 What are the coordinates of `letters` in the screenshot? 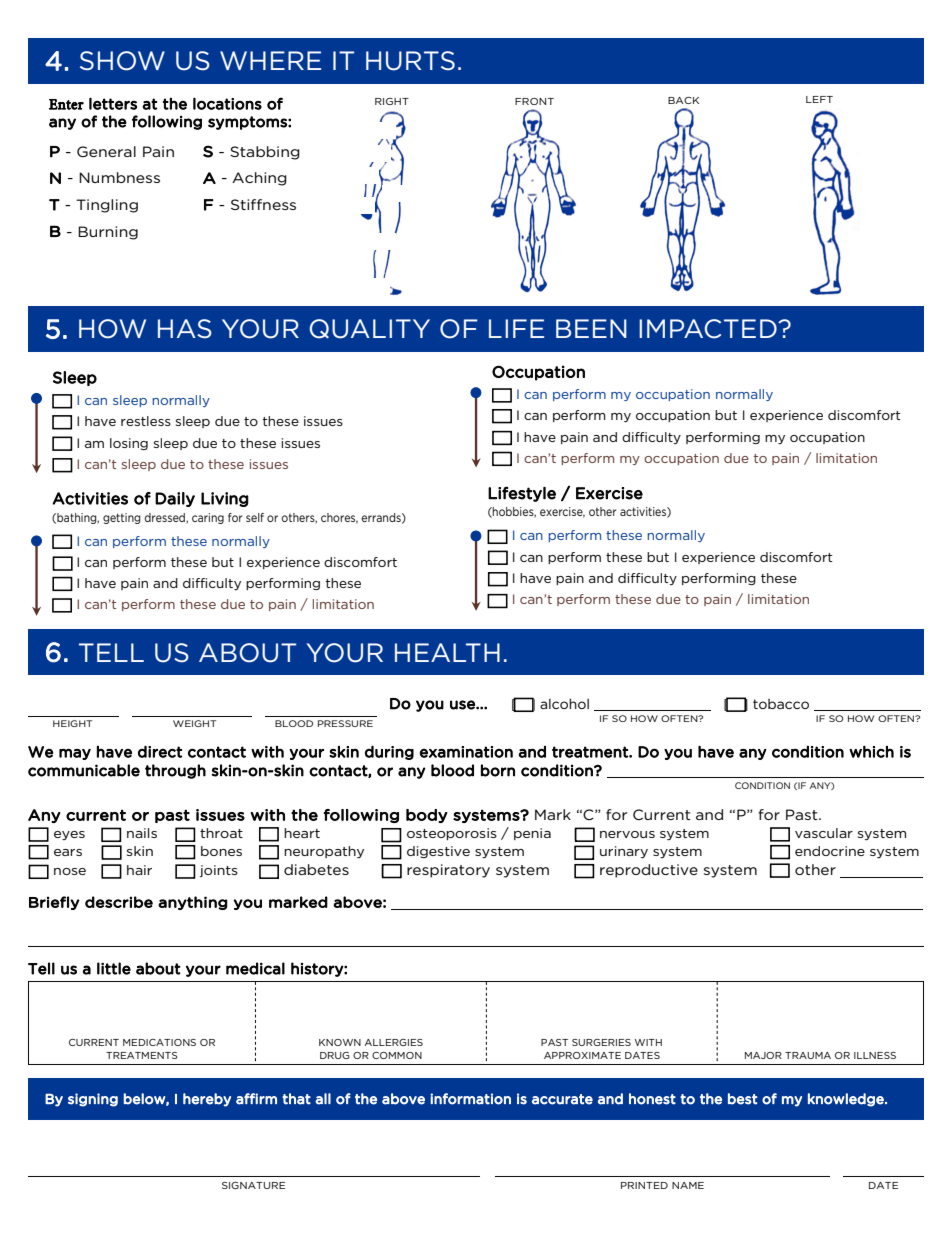 It's located at (113, 103).
